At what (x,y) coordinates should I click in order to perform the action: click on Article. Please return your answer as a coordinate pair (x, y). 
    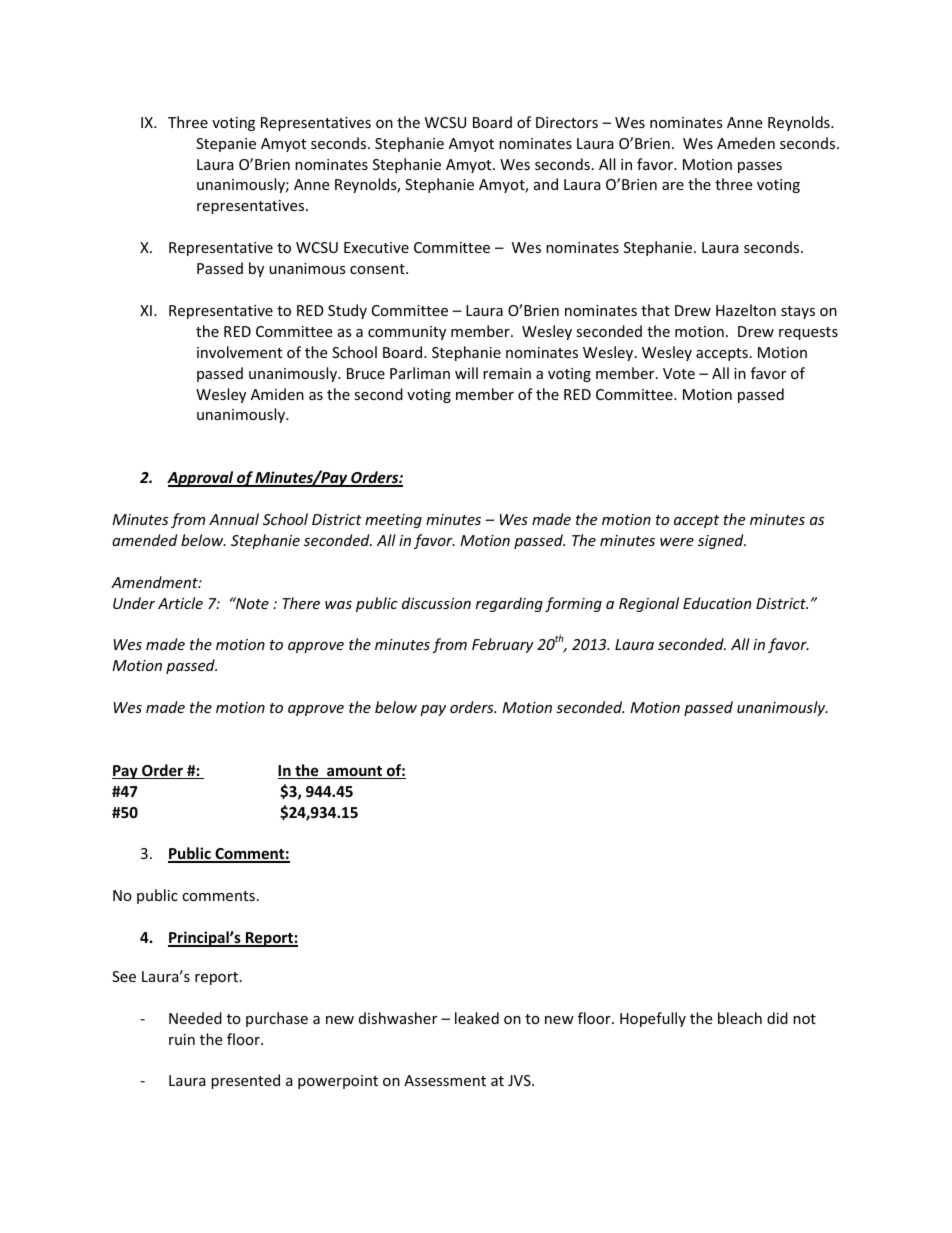
    Looking at the image, I should click on (180, 603).
